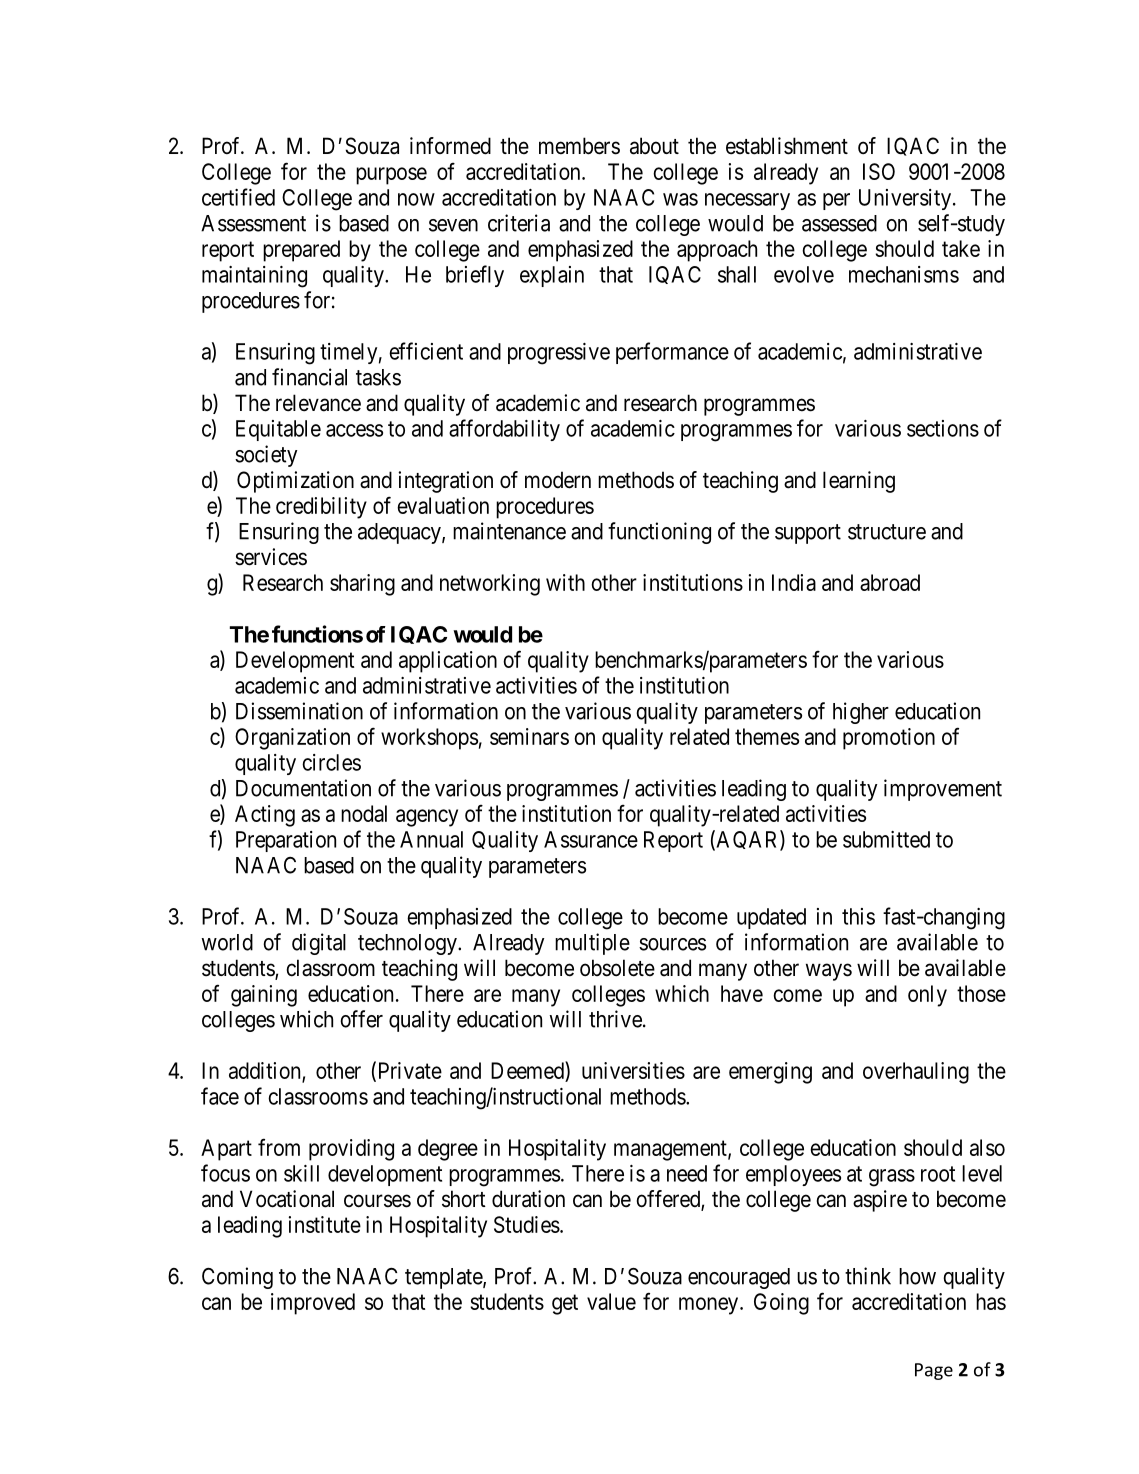 The height and width of the image is (1474, 1139). I want to click on overhauling, so click(916, 1073).
